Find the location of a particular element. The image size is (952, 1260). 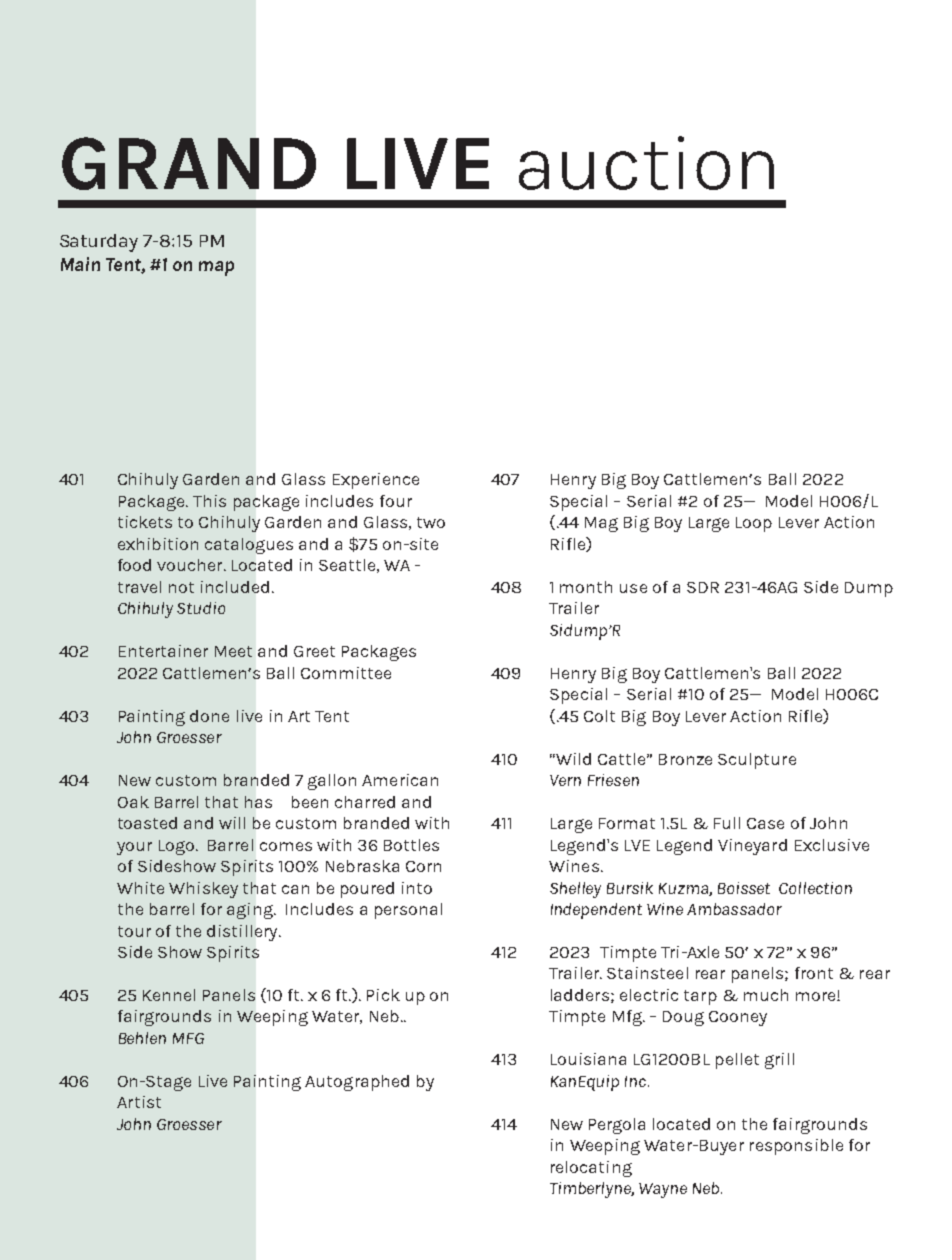

SDR is located at coordinates (703, 587).
